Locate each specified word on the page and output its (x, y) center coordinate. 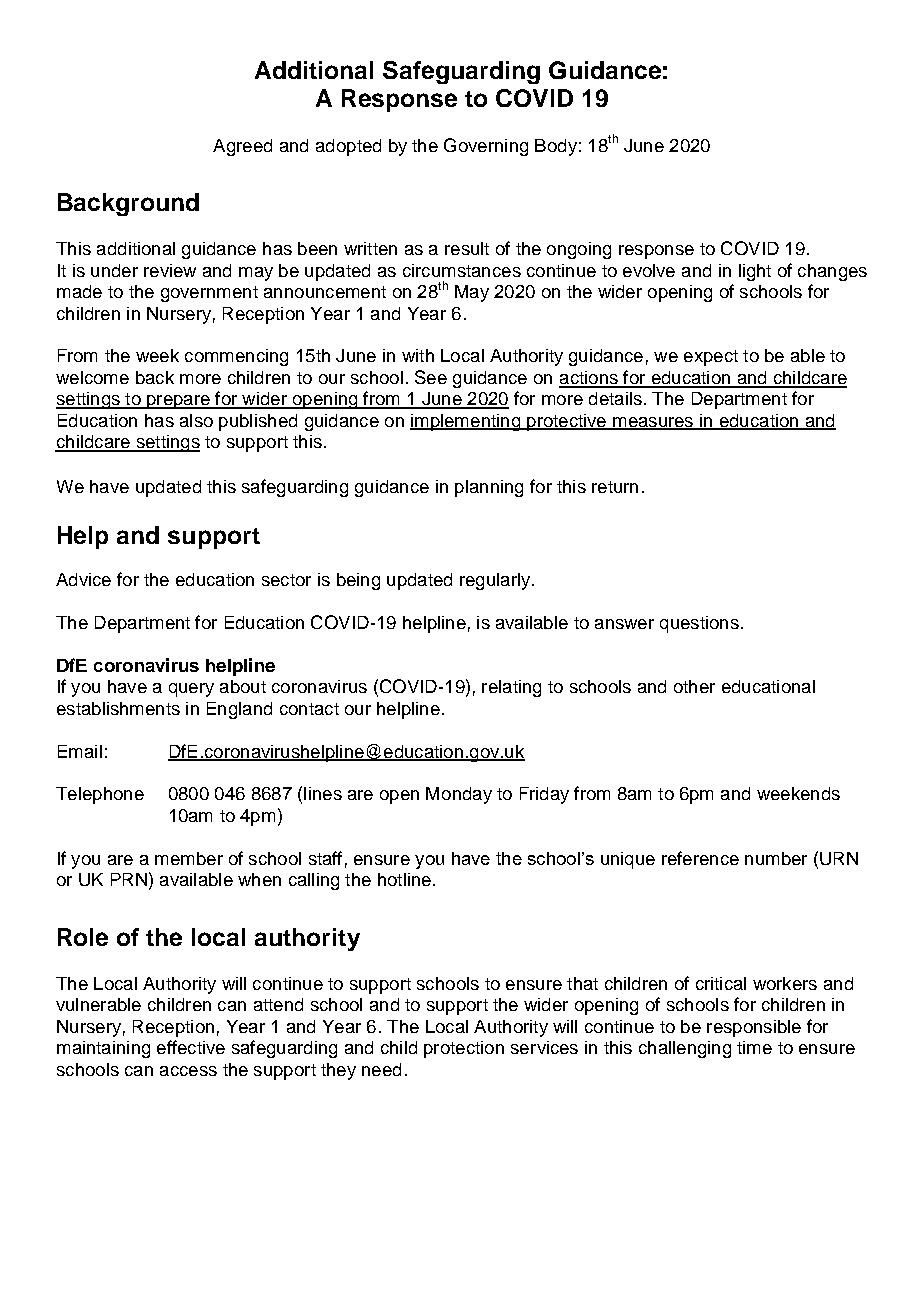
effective (191, 1047)
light (755, 272)
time (754, 1047)
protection (464, 1049)
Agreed (242, 147)
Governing (486, 147)
